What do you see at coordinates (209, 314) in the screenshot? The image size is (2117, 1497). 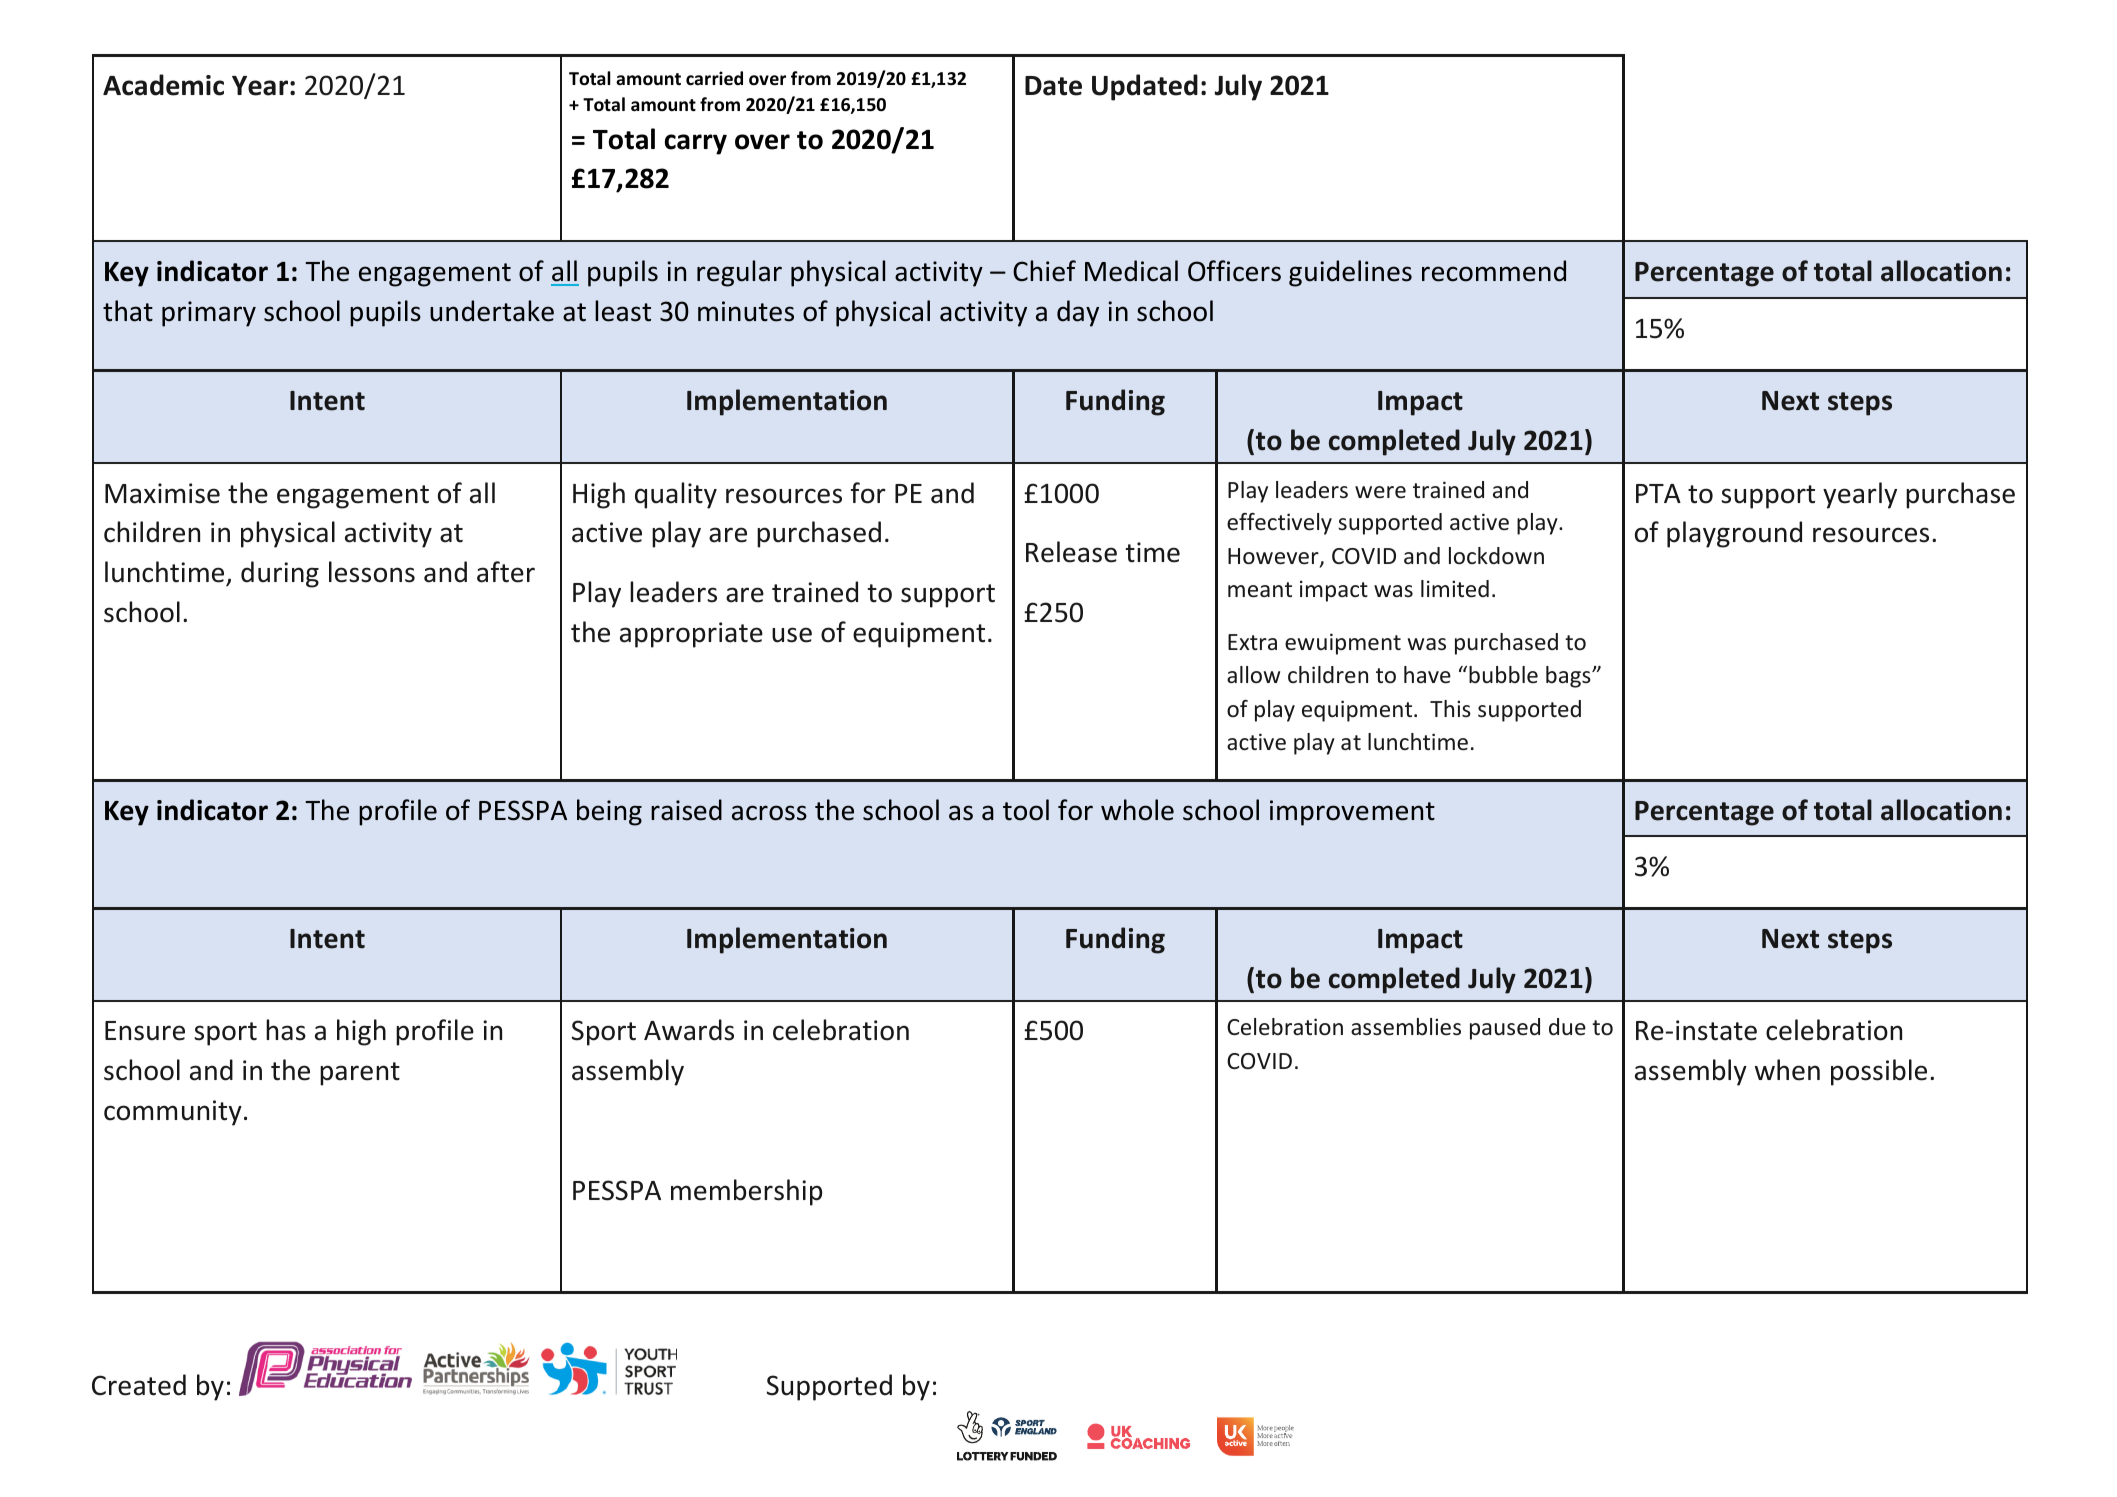 I see `primary` at bounding box center [209, 314].
